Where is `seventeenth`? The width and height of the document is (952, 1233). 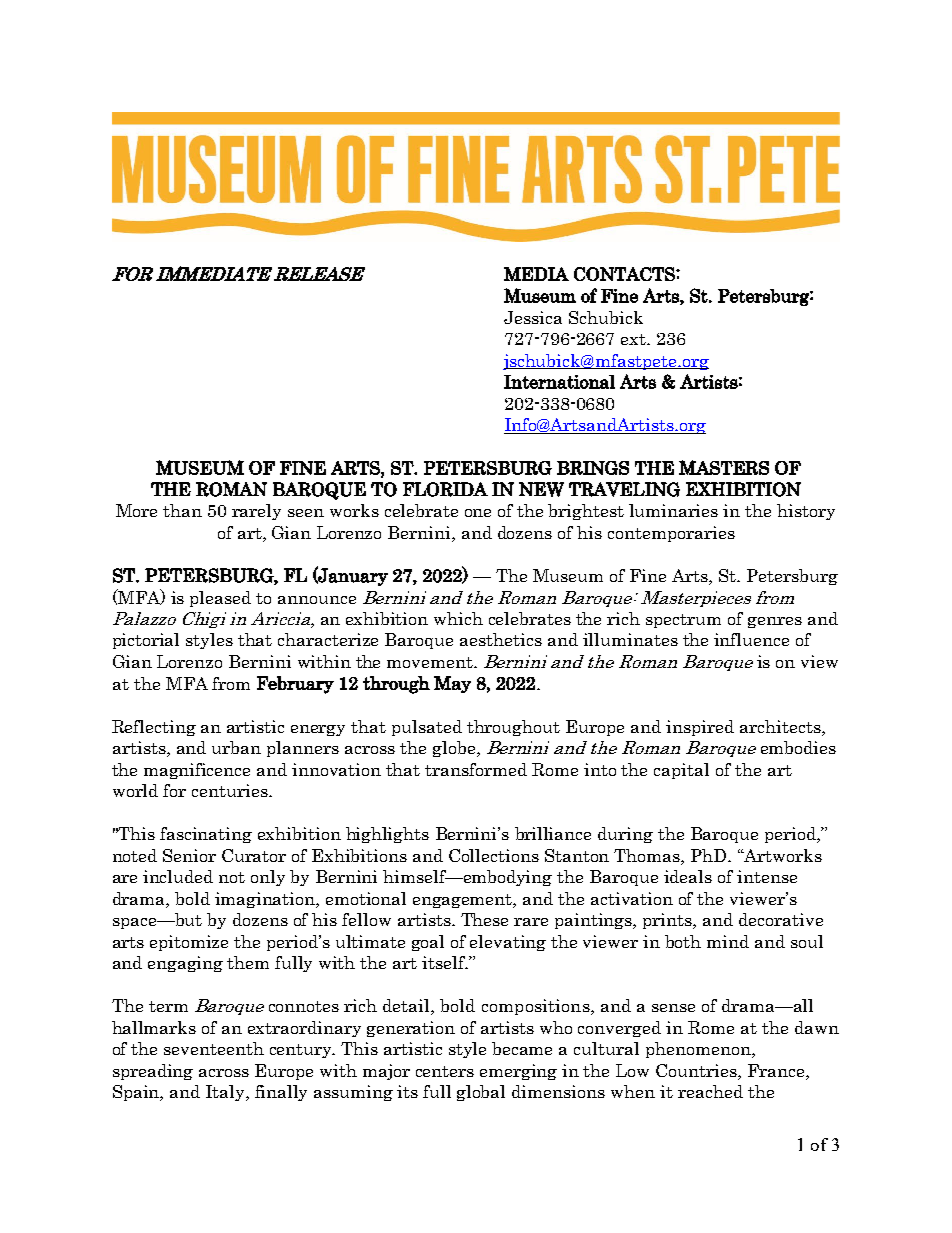 seventeenth is located at coordinates (214, 1048).
